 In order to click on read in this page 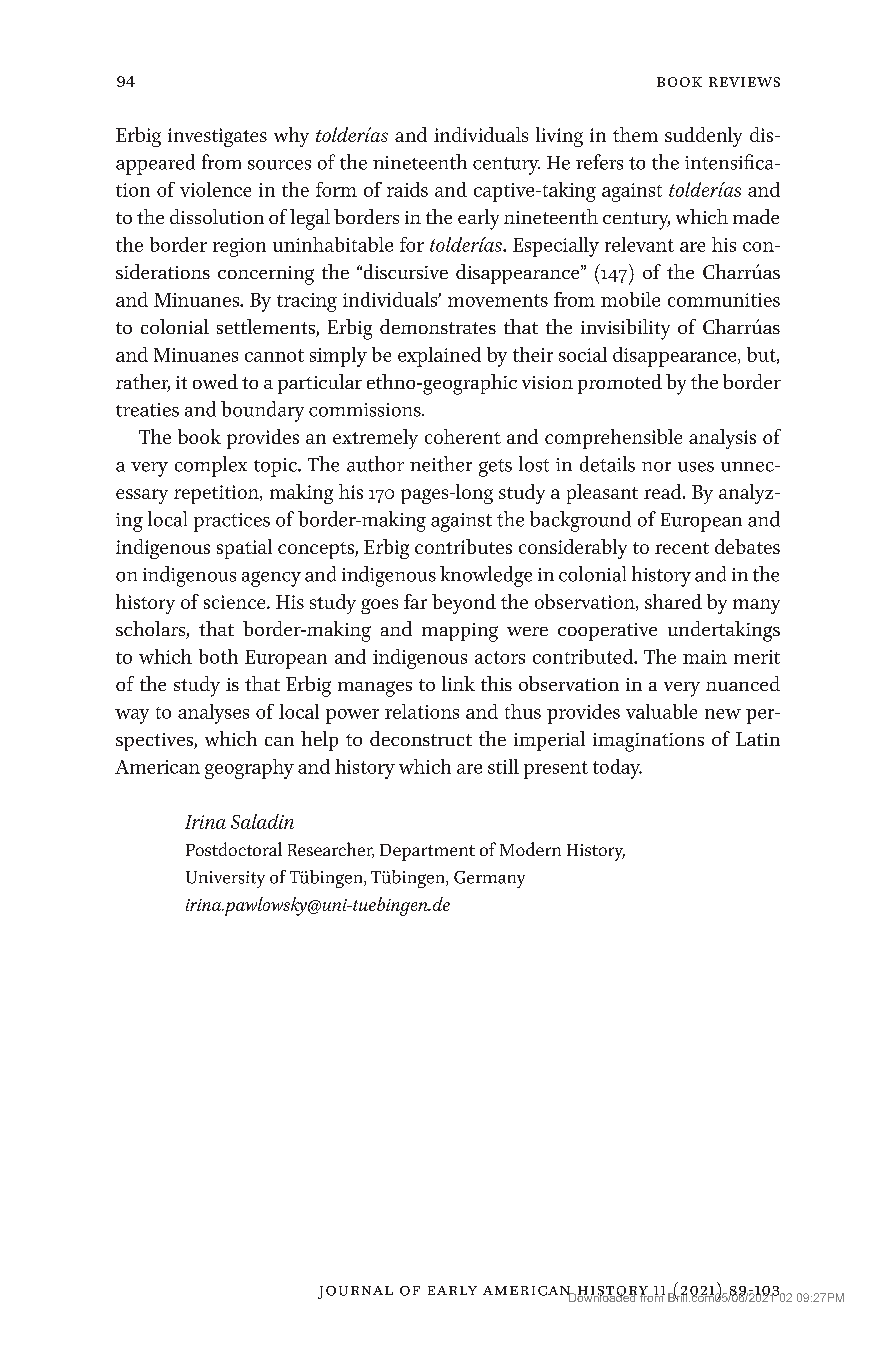, I will do `click(664, 491)`.
